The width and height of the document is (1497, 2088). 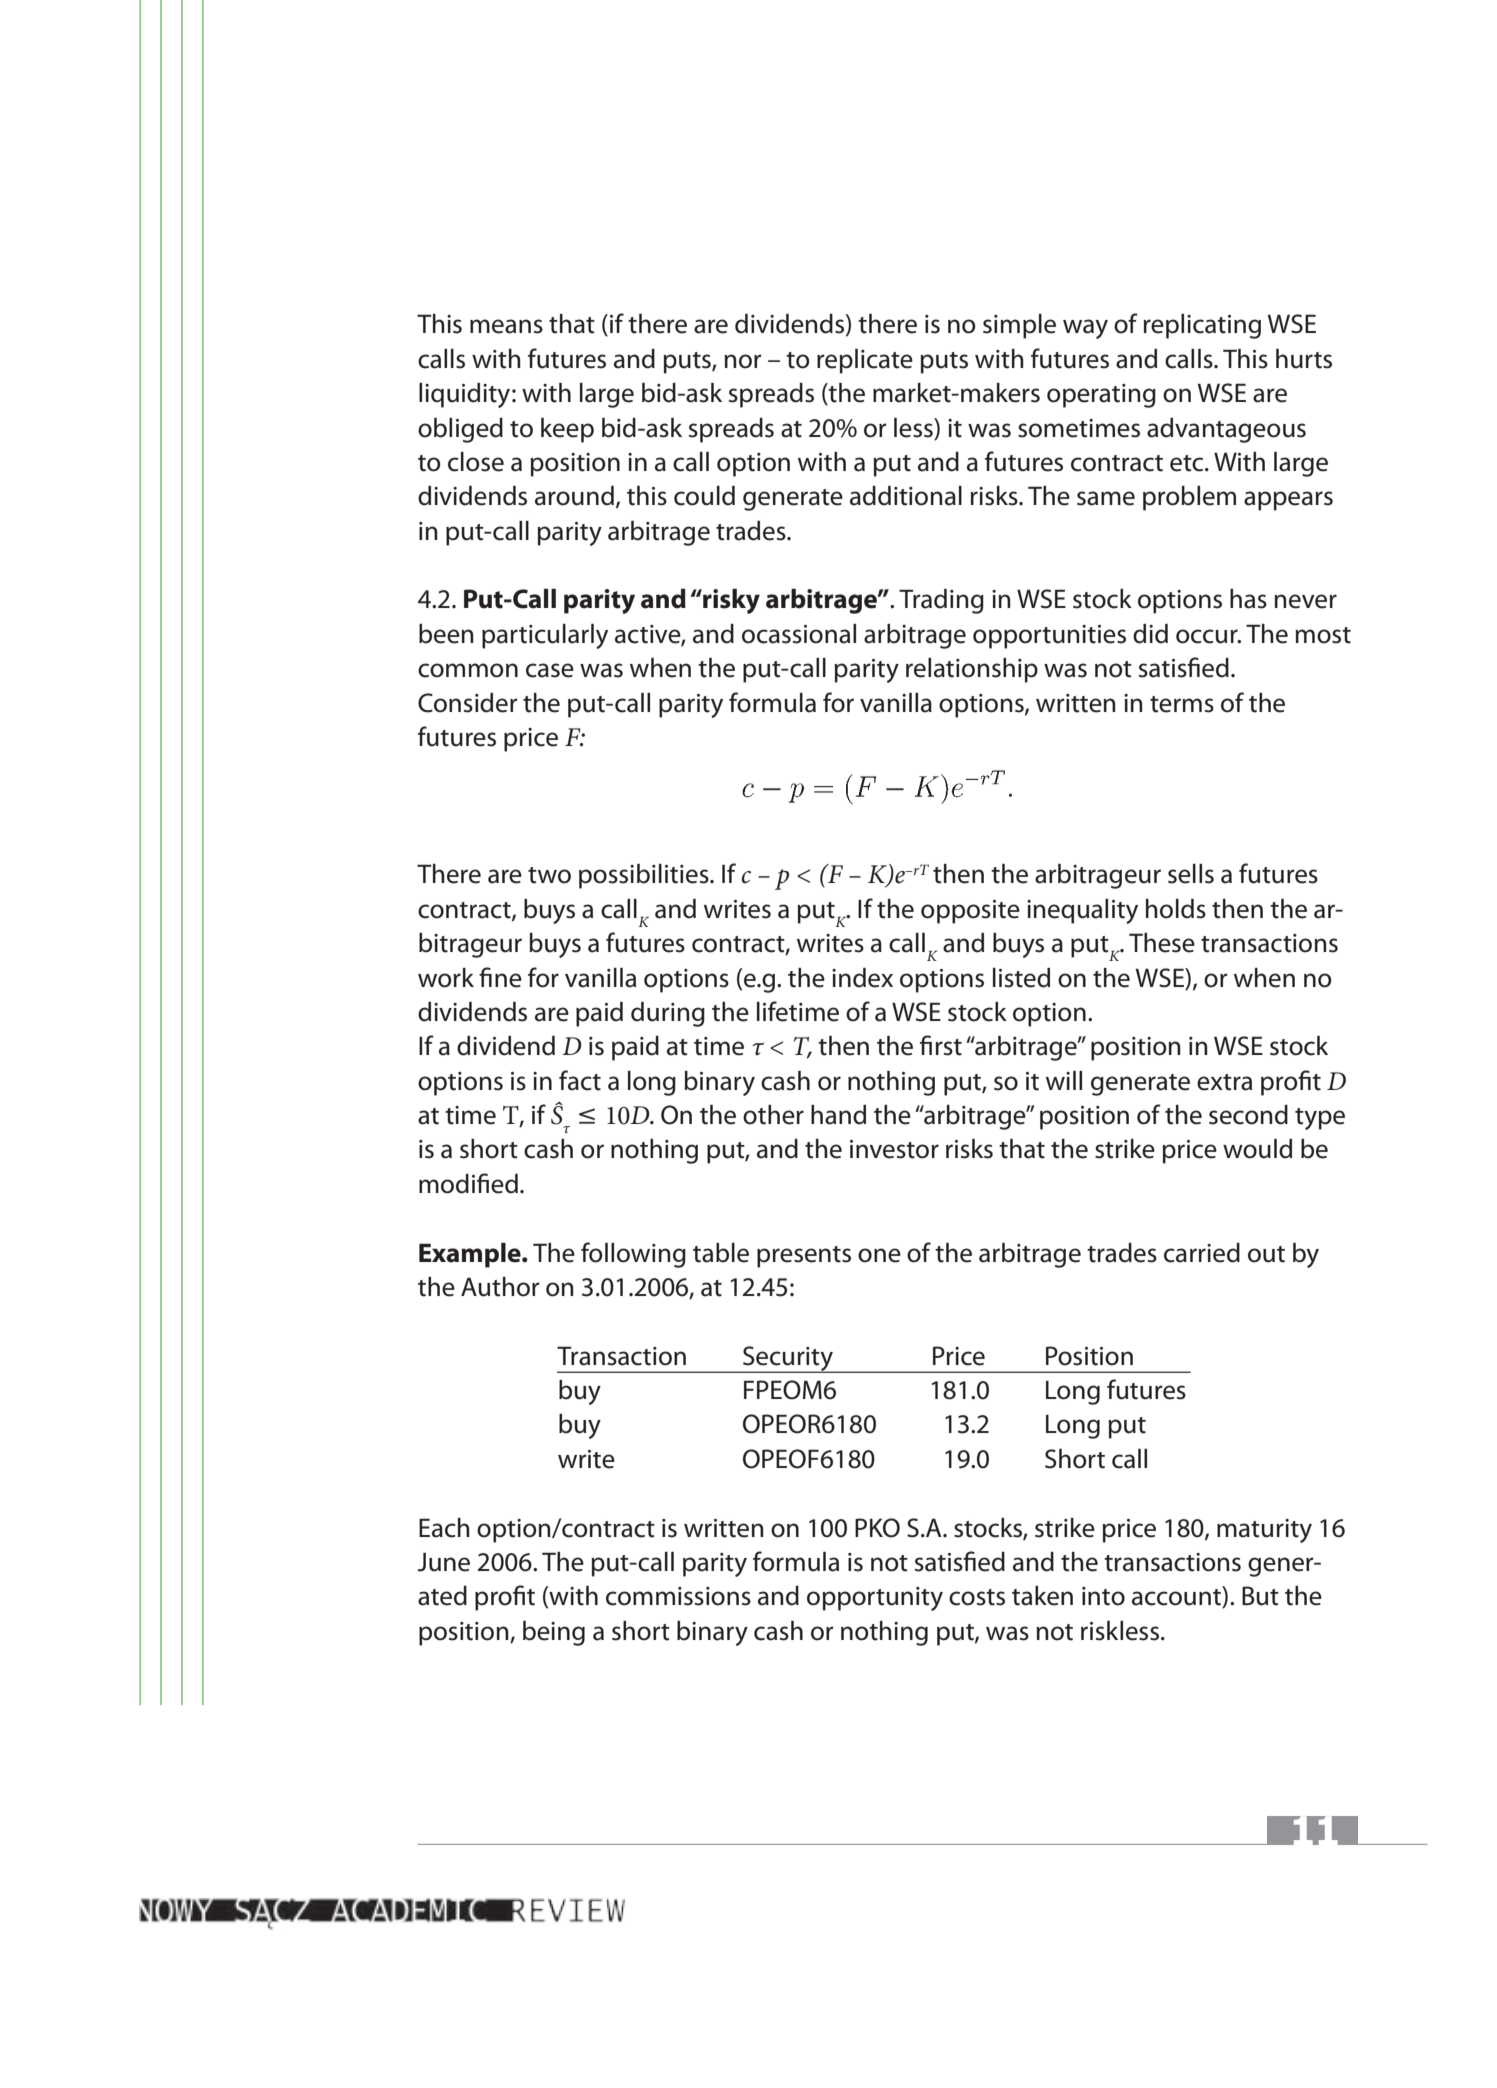 I want to click on account, so click(x=1177, y=1598).
